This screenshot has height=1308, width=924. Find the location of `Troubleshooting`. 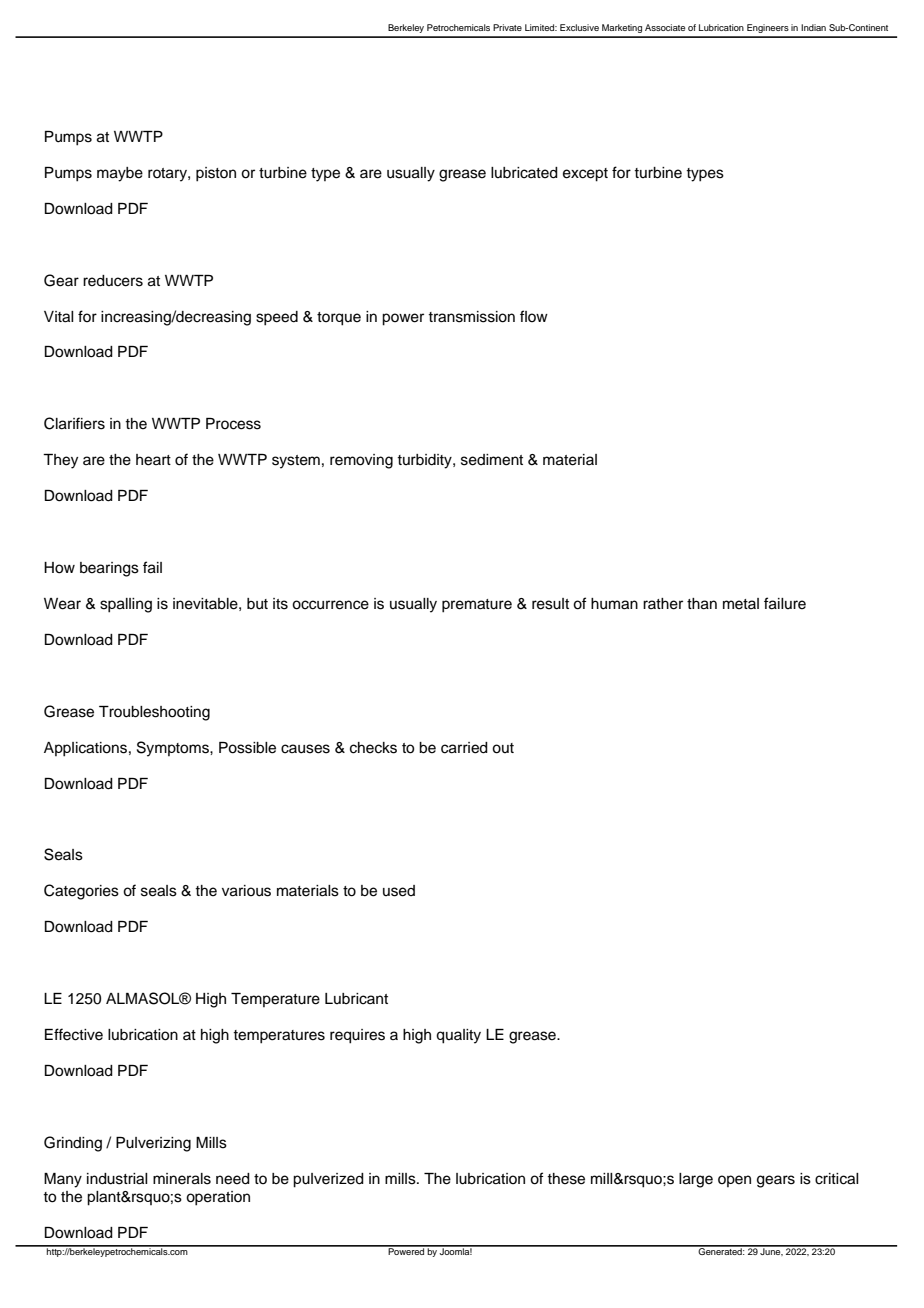

Troubleshooting is located at coordinates (154, 713).
